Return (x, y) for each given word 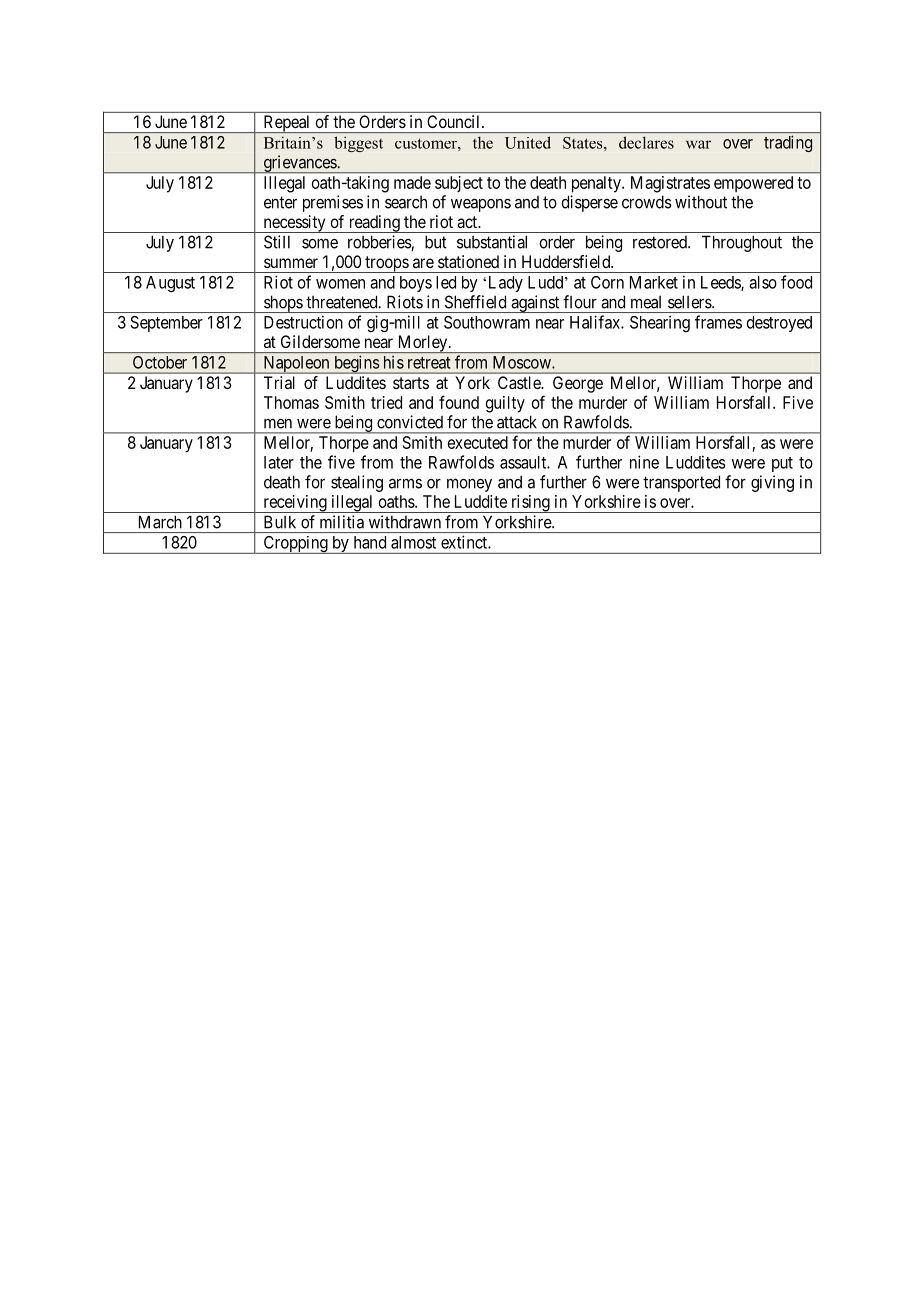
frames (718, 322)
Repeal (287, 124)
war (698, 144)
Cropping (295, 545)
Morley (422, 344)
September (166, 324)
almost (413, 542)
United (528, 142)
